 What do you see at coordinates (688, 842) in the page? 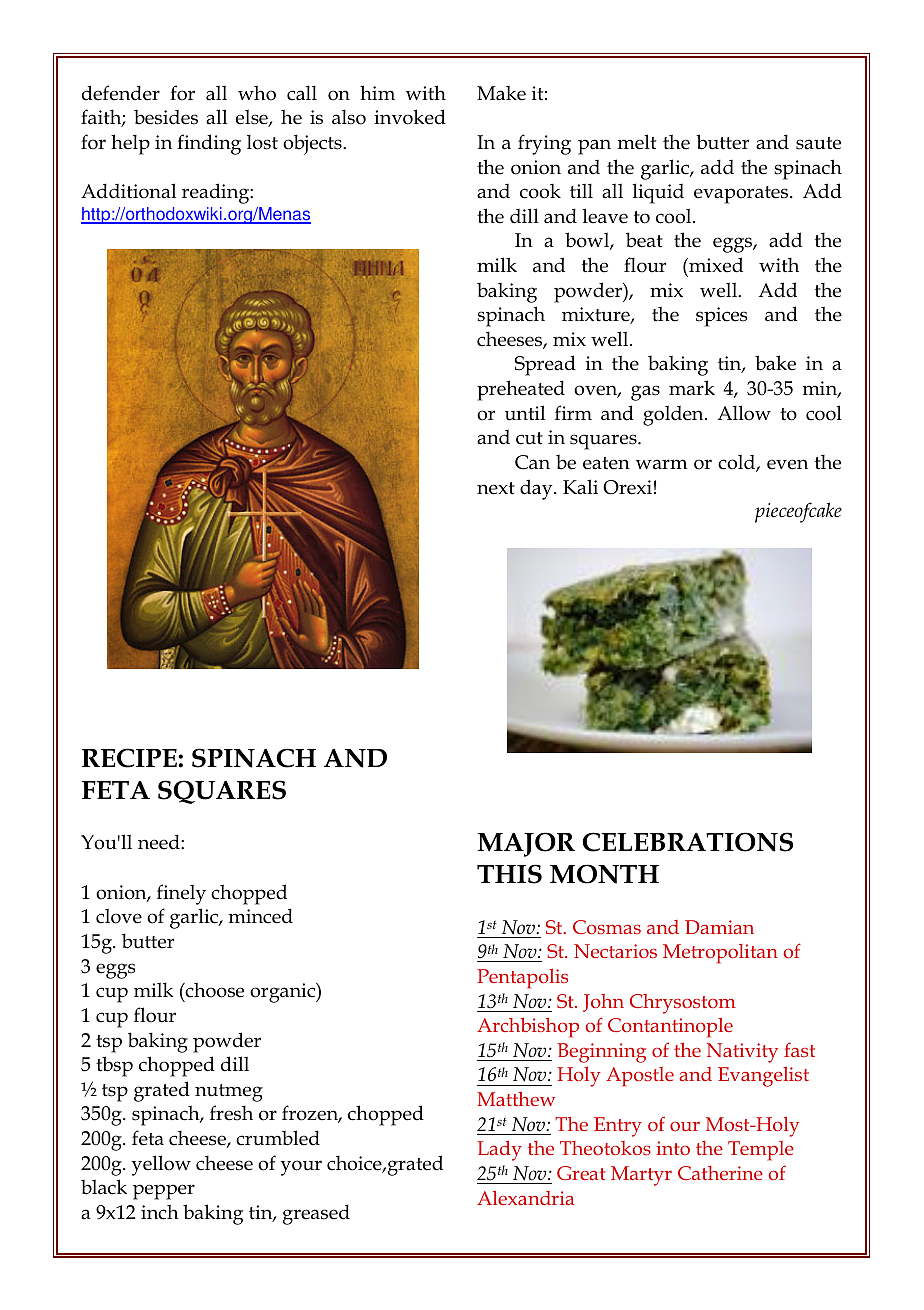
I see `CELEBRATIONS` at bounding box center [688, 842].
